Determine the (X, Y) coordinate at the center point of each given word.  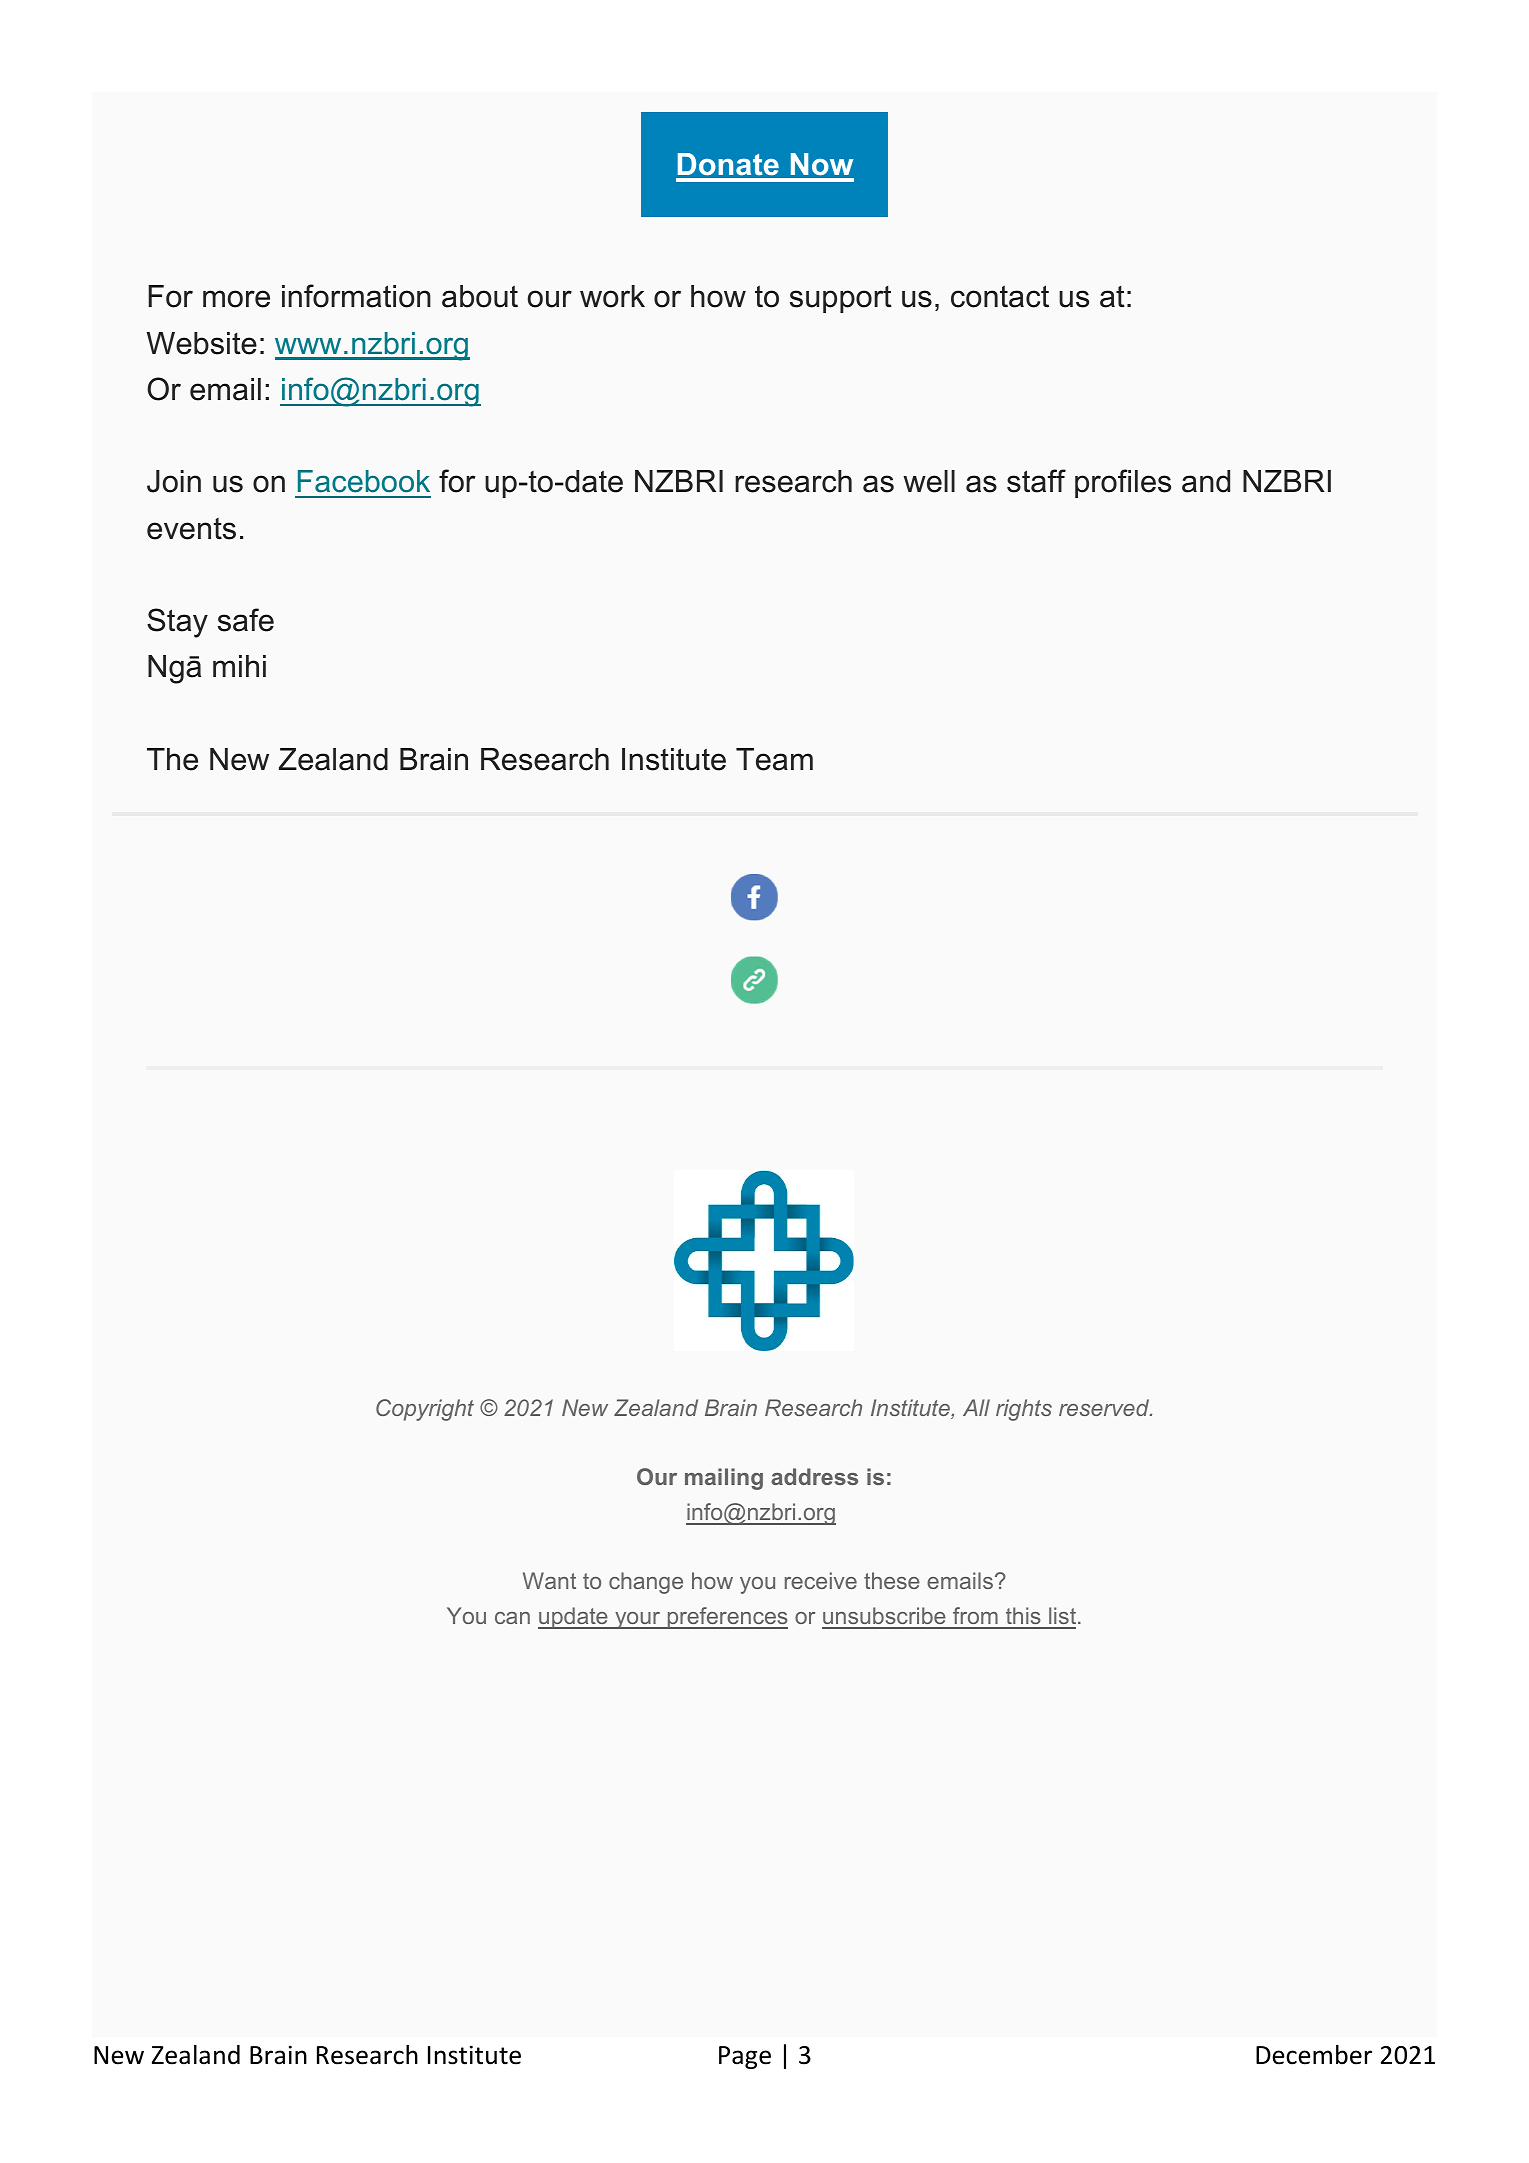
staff (1036, 481)
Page (745, 2057)
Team (774, 759)
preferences (726, 1618)
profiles (1123, 483)
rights (1024, 1410)
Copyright (425, 1410)
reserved (1105, 1407)
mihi (239, 666)
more (236, 299)
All (976, 1407)
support (841, 299)
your (638, 1620)
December (1314, 2055)
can (512, 1618)
